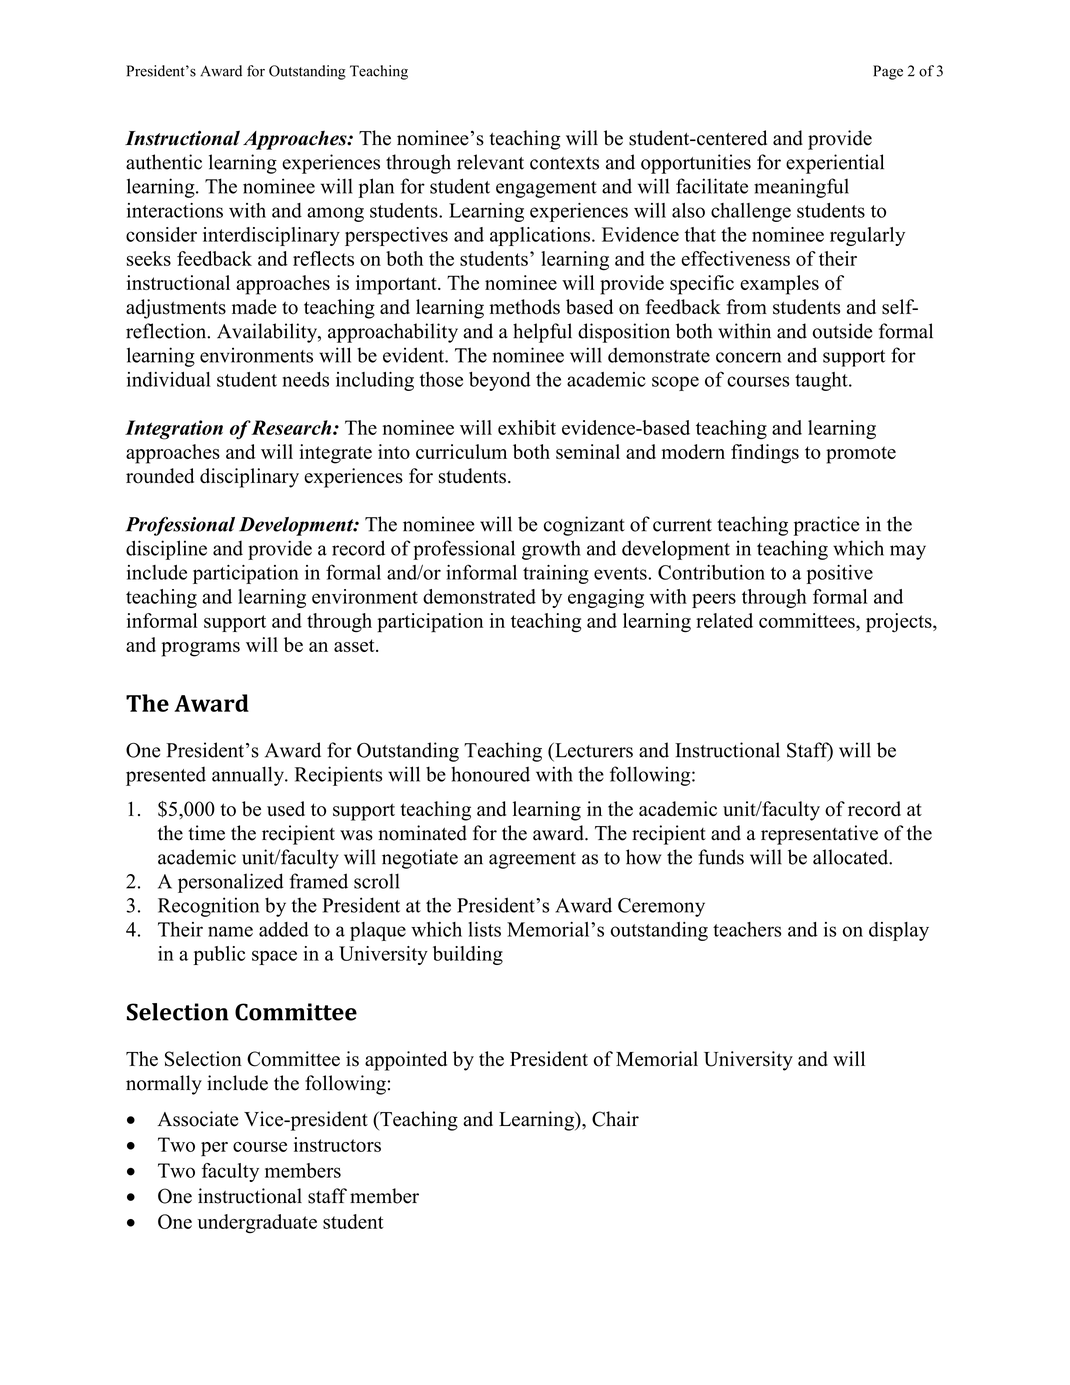 The image size is (1070, 1385). What do you see at coordinates (835, 164) in the page?
I see `experiential` at bounding box center [835, 164].
